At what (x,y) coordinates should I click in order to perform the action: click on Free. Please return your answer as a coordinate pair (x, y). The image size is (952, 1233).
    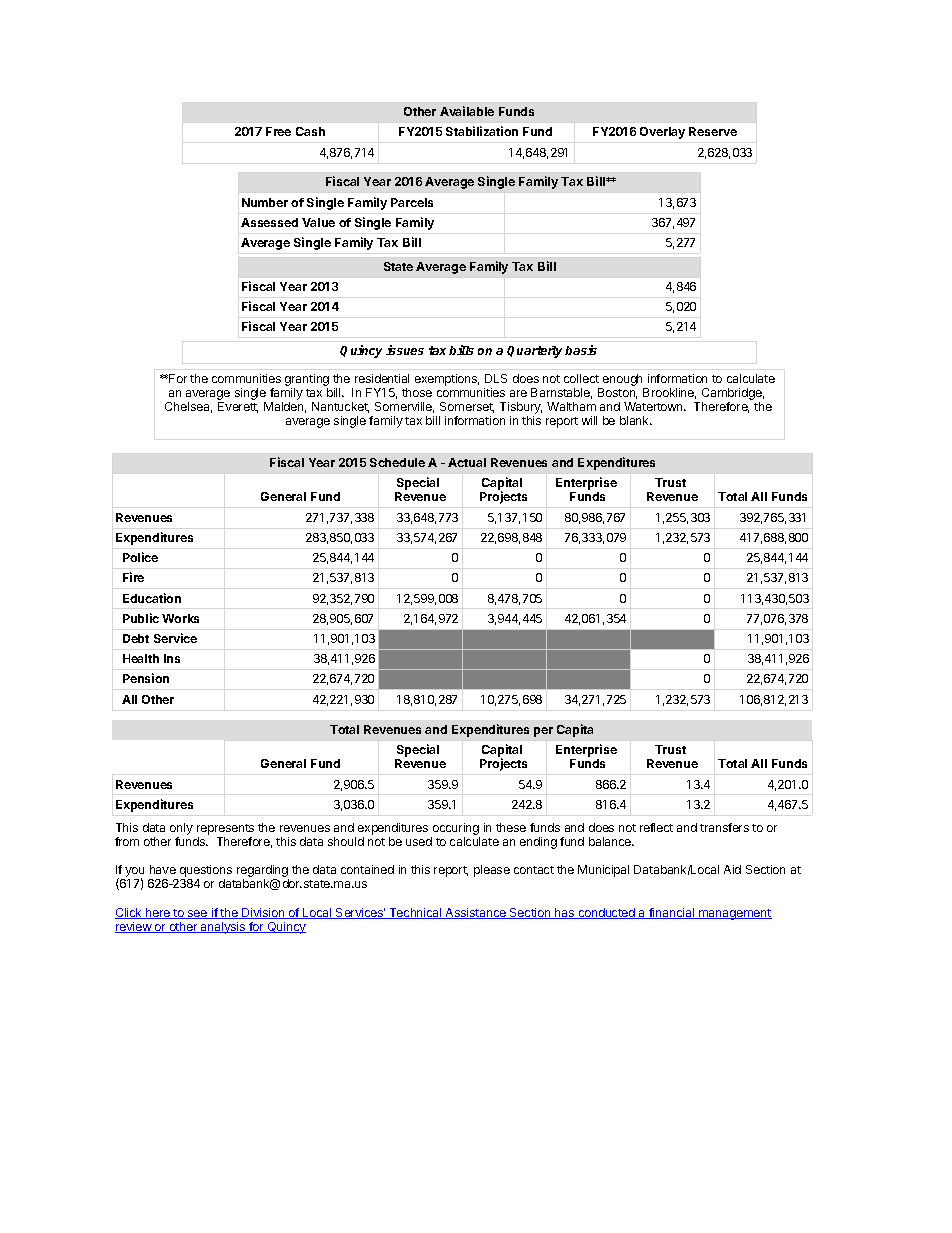
    Looking at the image, I should click on (278, 131).
